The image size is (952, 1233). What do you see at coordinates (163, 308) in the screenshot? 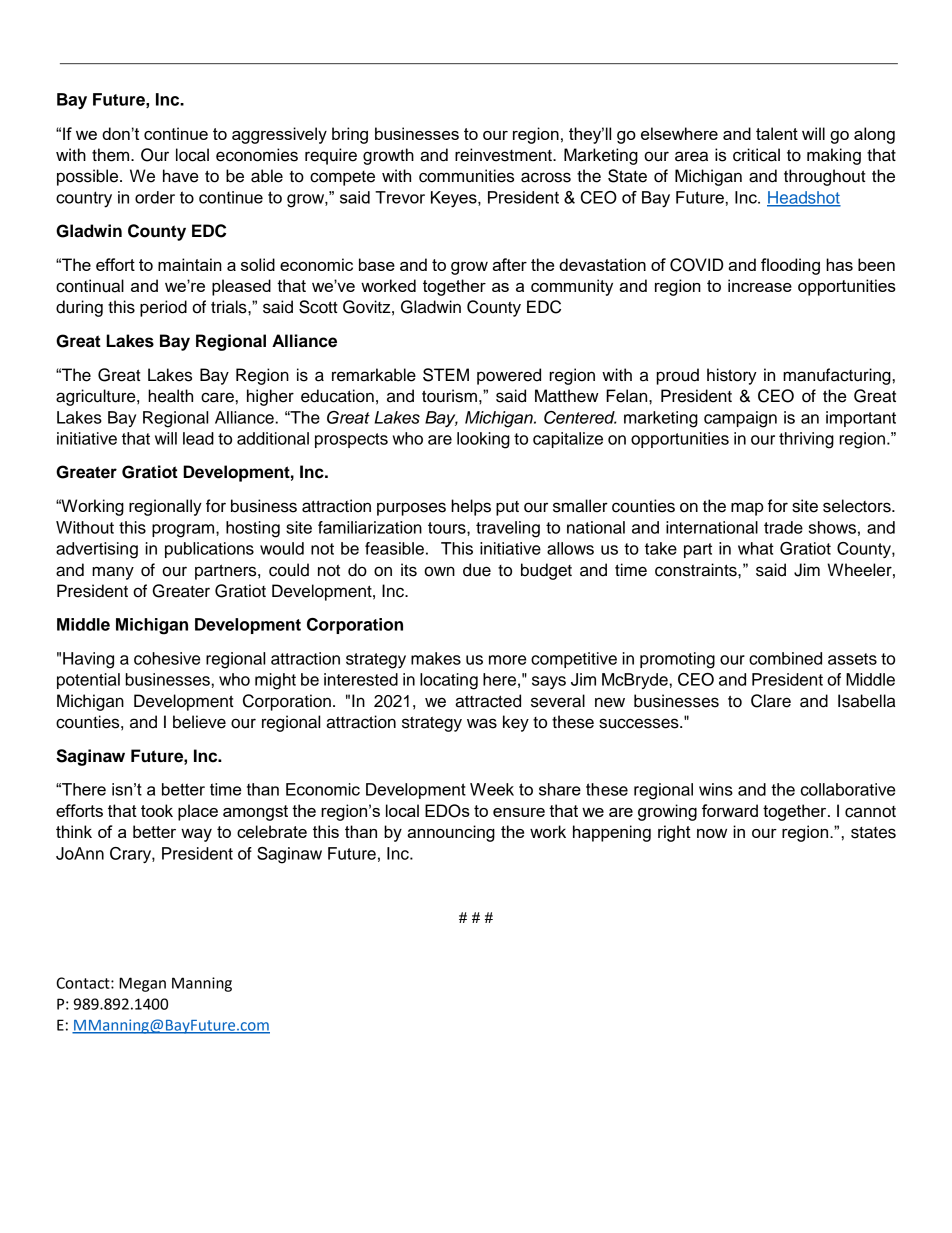
I see `period` at bounding box center [163, 308].
